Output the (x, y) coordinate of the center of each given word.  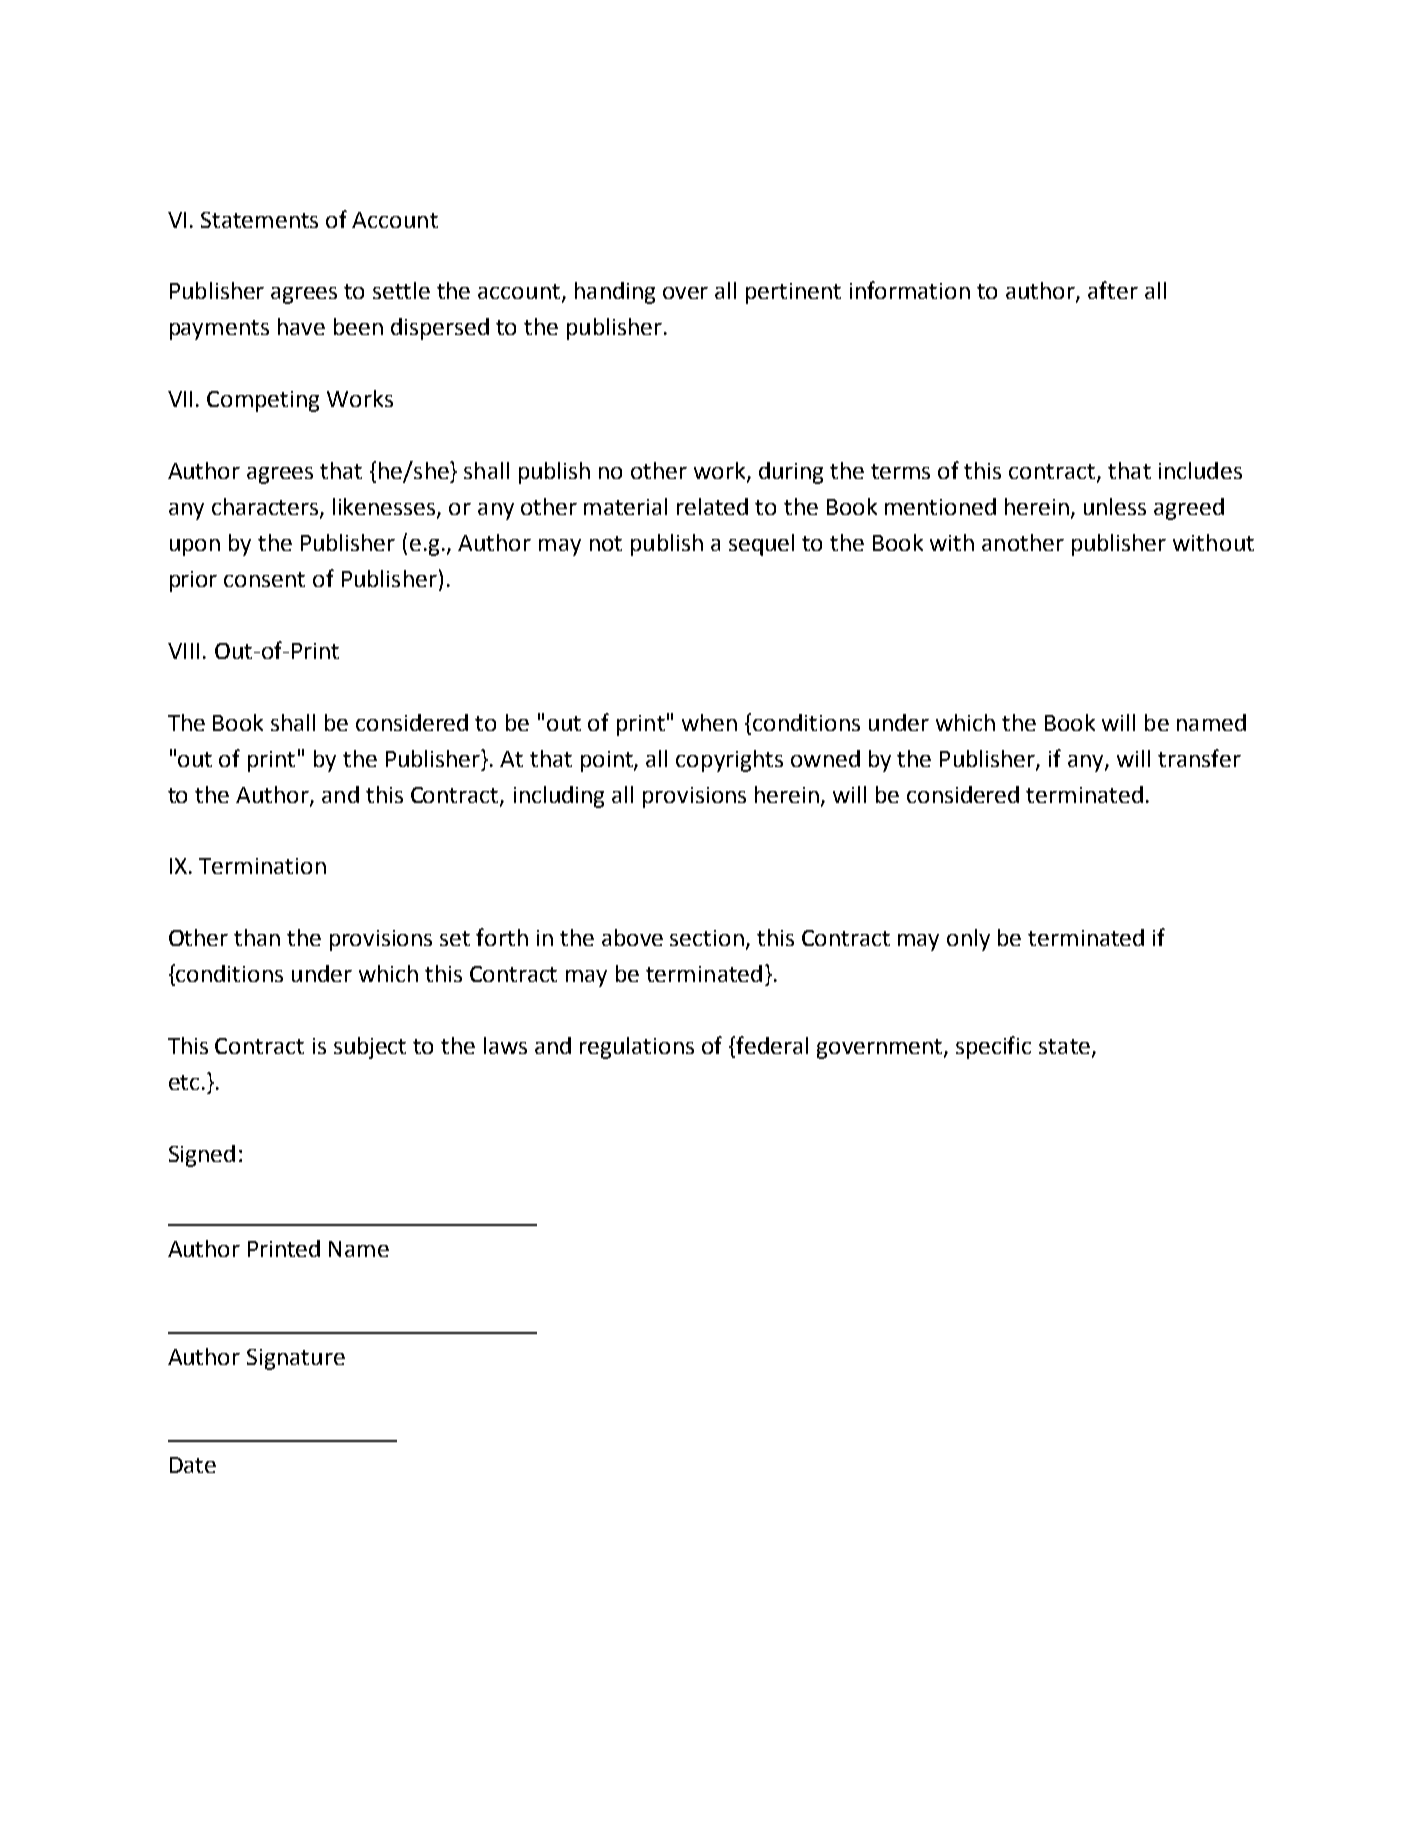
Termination (262, 866)
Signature (296, 1359)
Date (193, 1465)
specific (993, 1047)
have (301, 326)
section (707, 938)
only (968, 940)
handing (615, 293)
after (1113, 290)
